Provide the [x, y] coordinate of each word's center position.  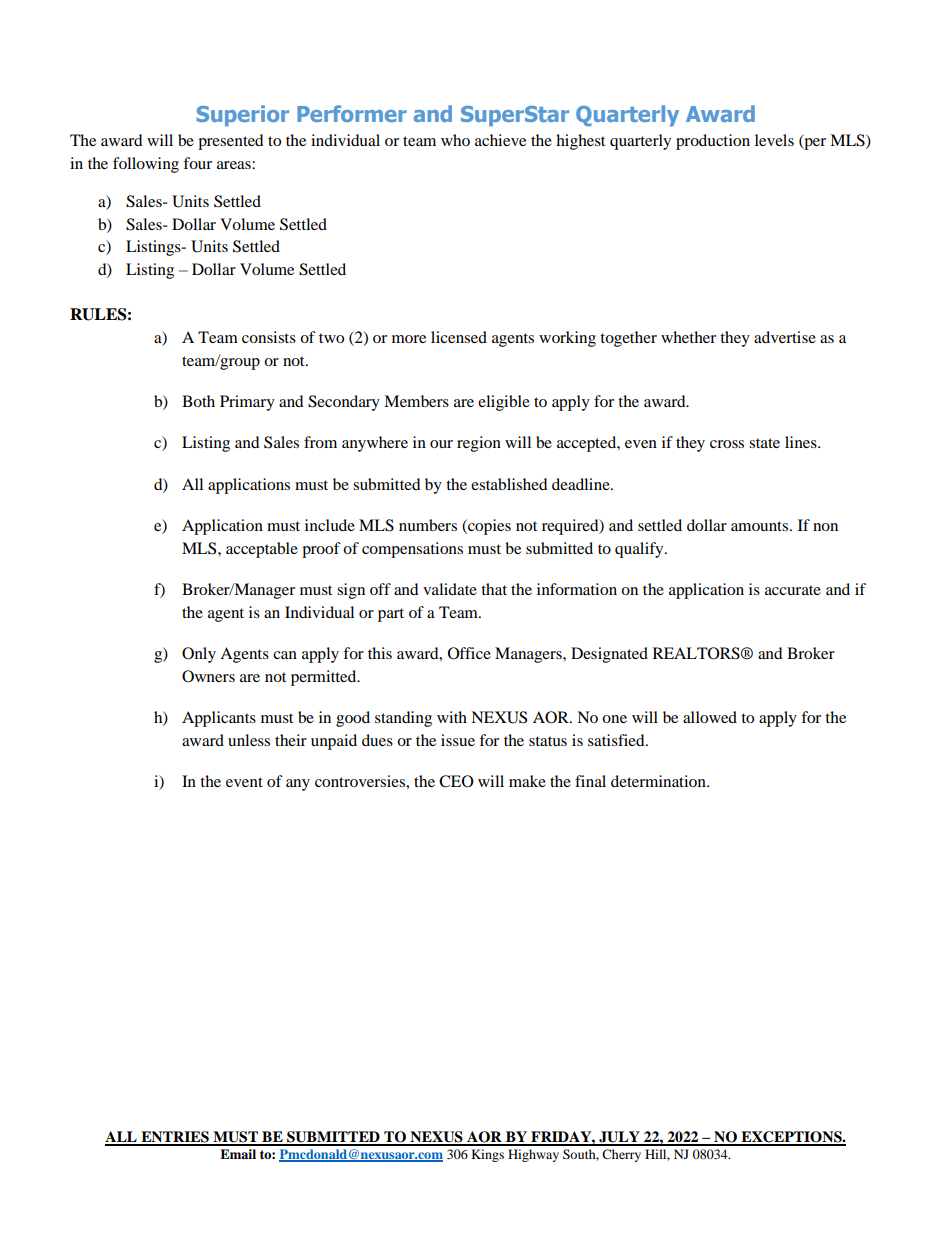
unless [249, 740]
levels [774, 140]
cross [727, 444]
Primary [247, 403]
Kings [487, 1155]
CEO [456, 781]
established [509, 484]
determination [659, 781]
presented [231, 142]
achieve [500, 140]
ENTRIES [175, 1138]
